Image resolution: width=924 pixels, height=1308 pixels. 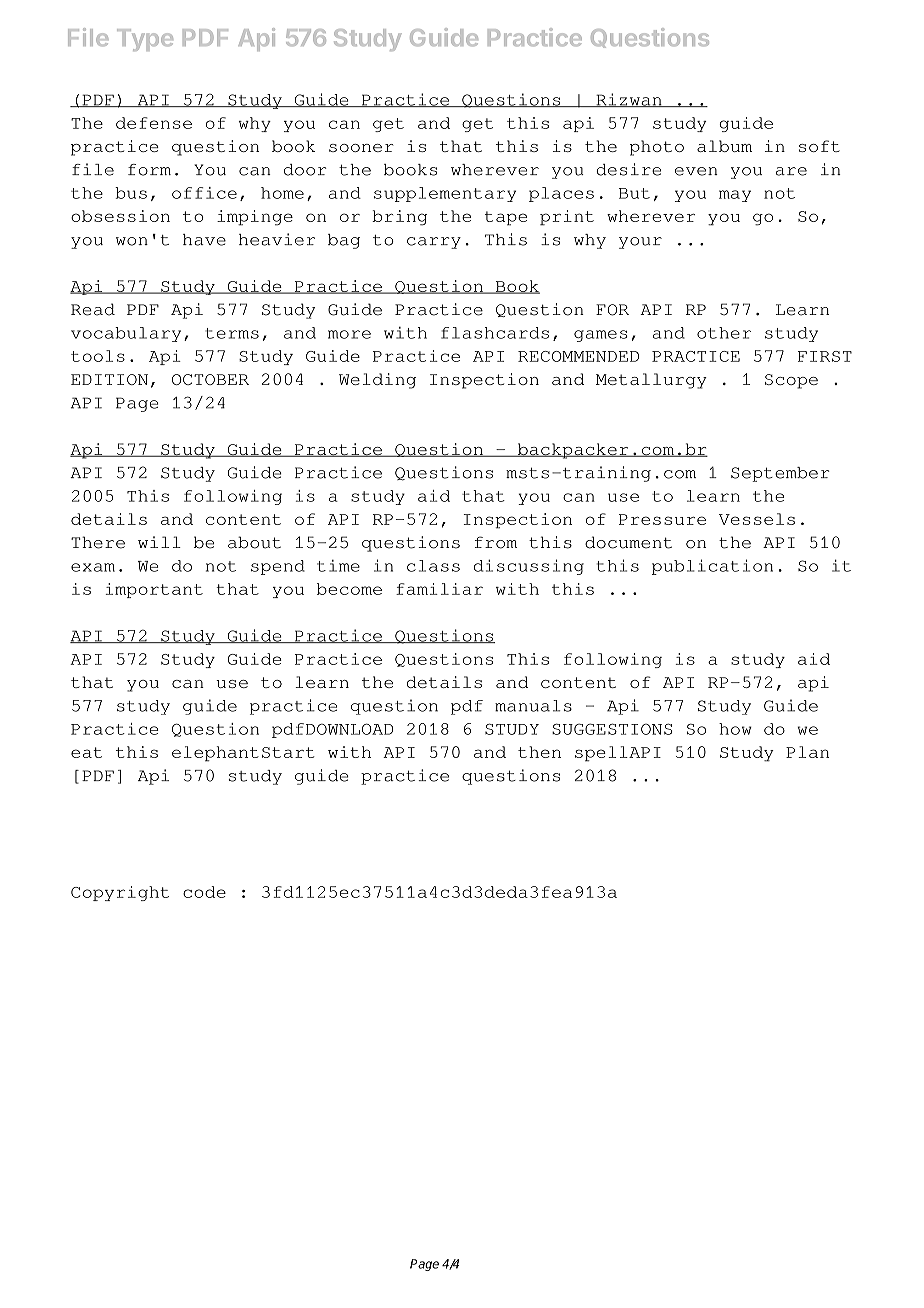 What do you see at coordinates (780, 474) in the document?
I see `September` at bounding box center [780, 474].
